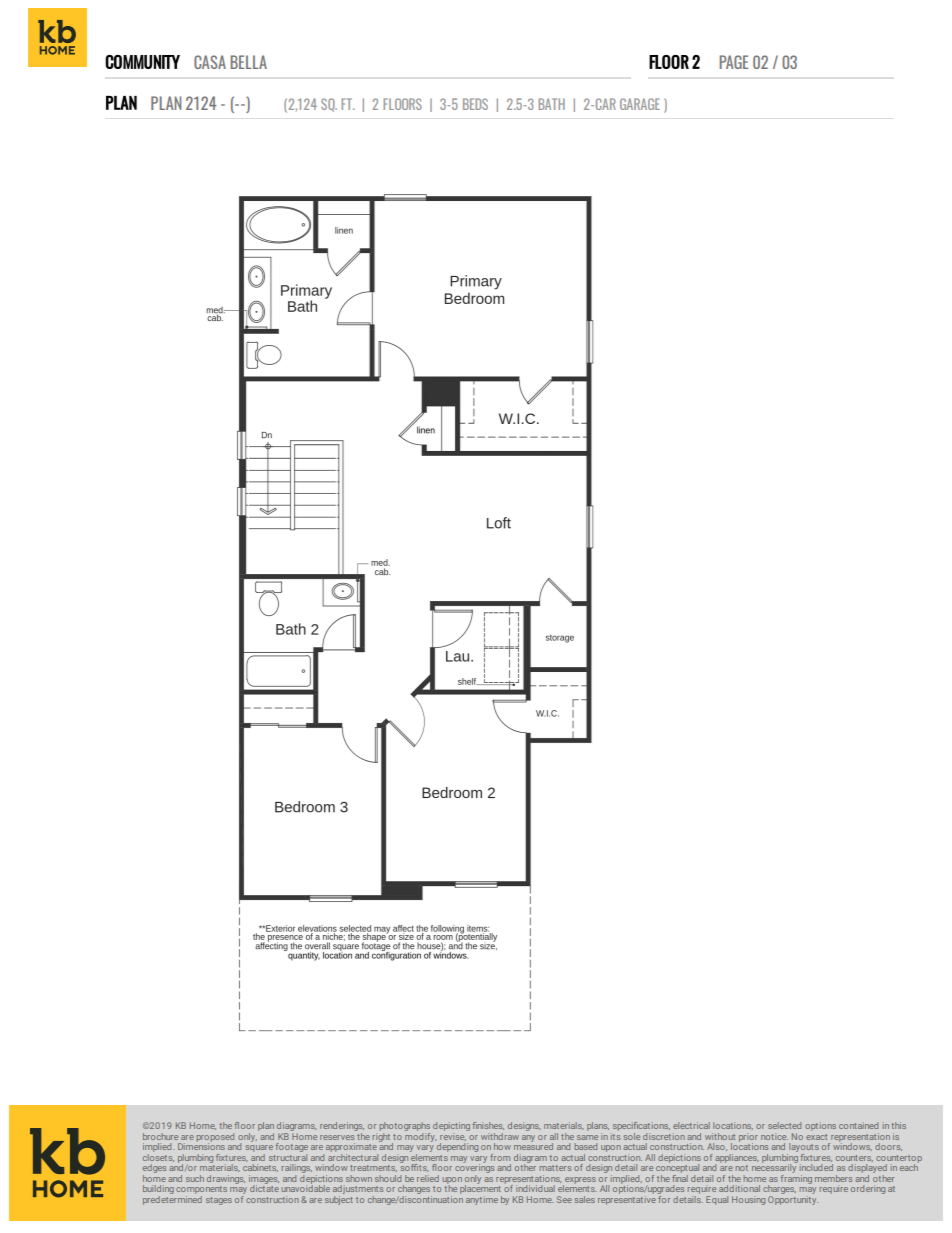  I want to click on BEDS, so click(475, 104).
